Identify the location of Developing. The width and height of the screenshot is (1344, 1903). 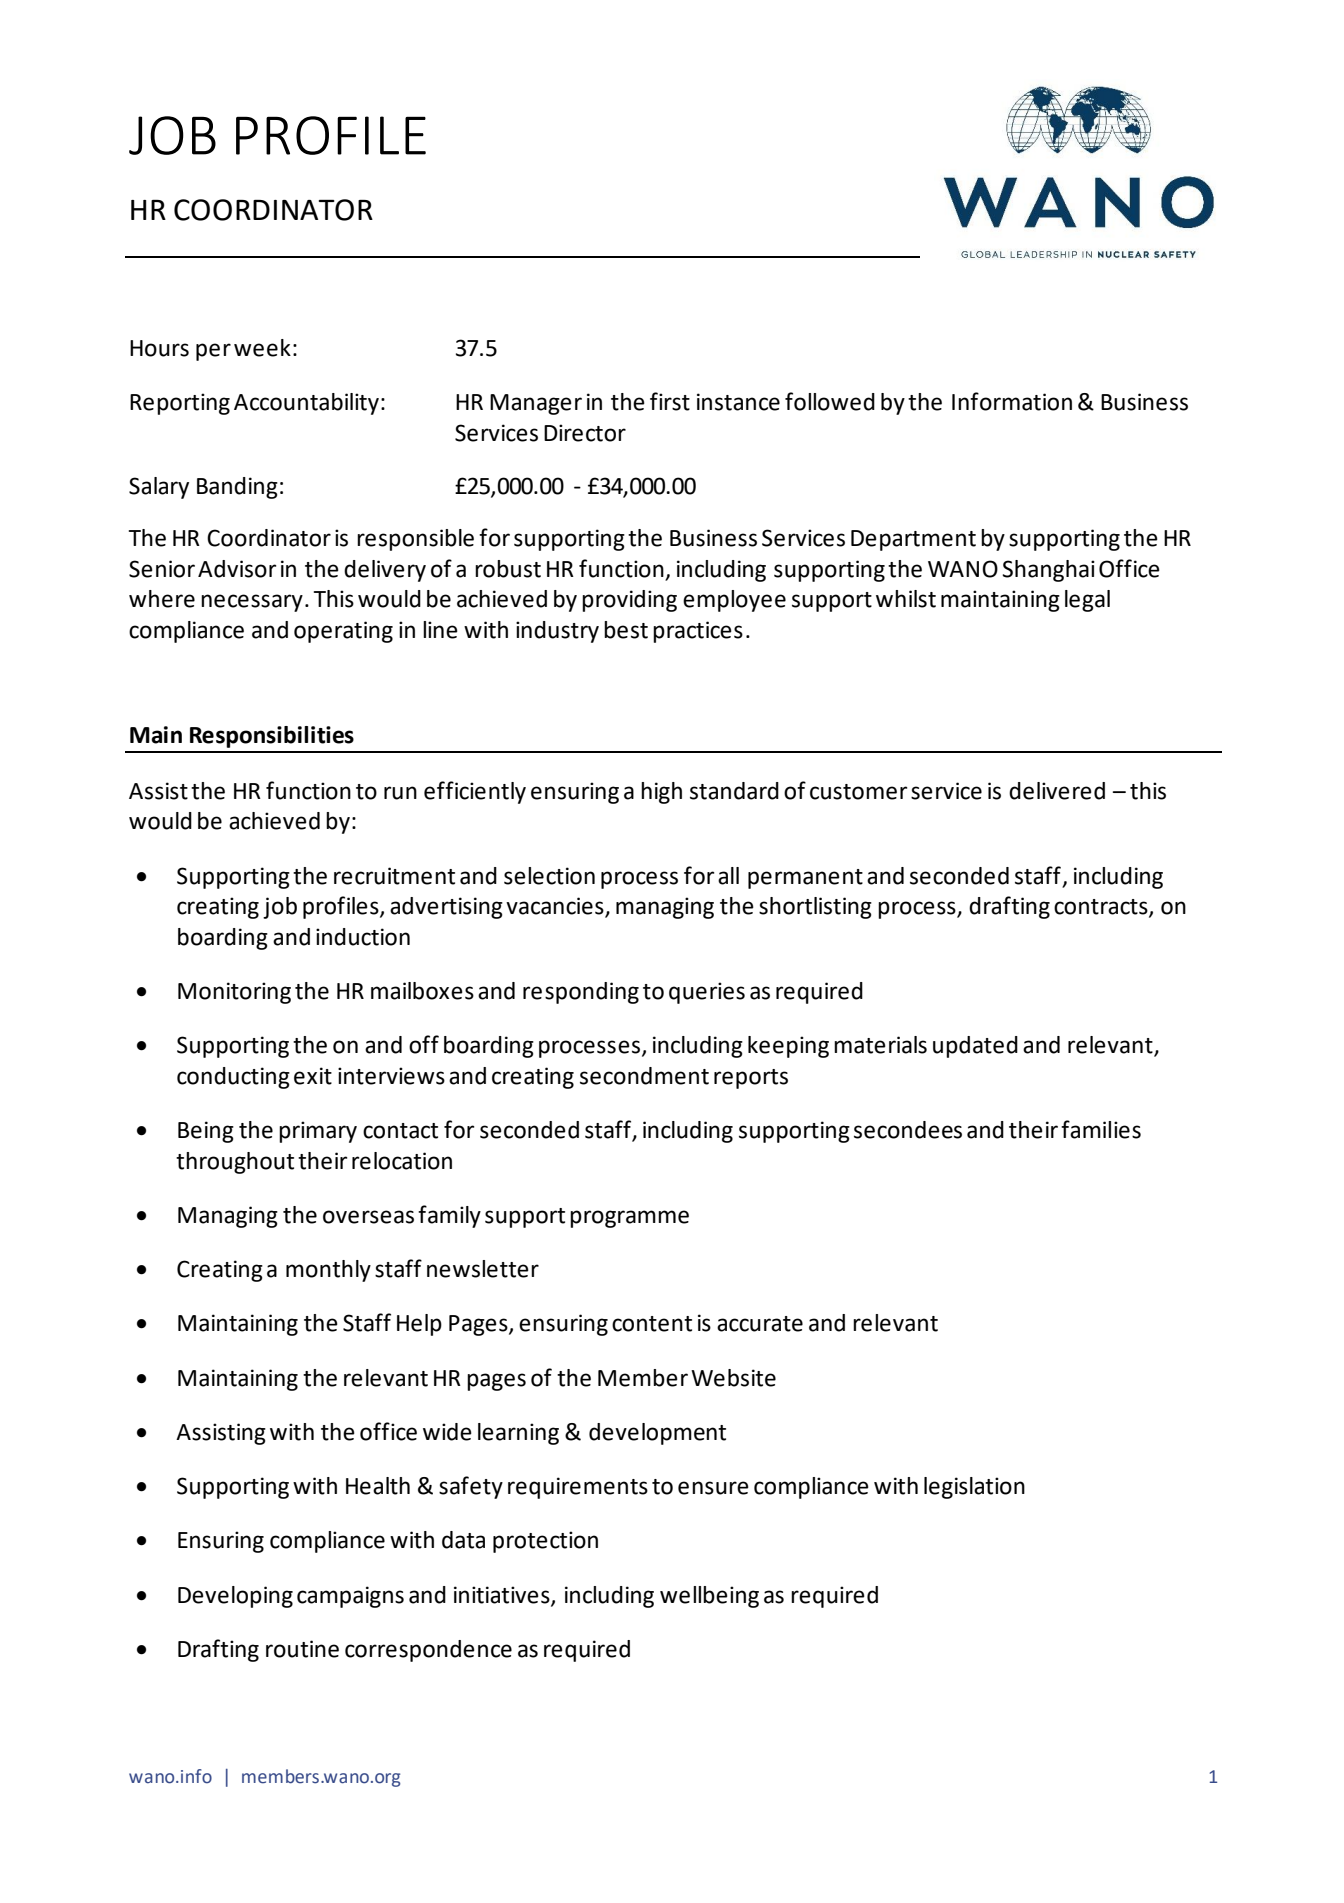
(235, 1597).
